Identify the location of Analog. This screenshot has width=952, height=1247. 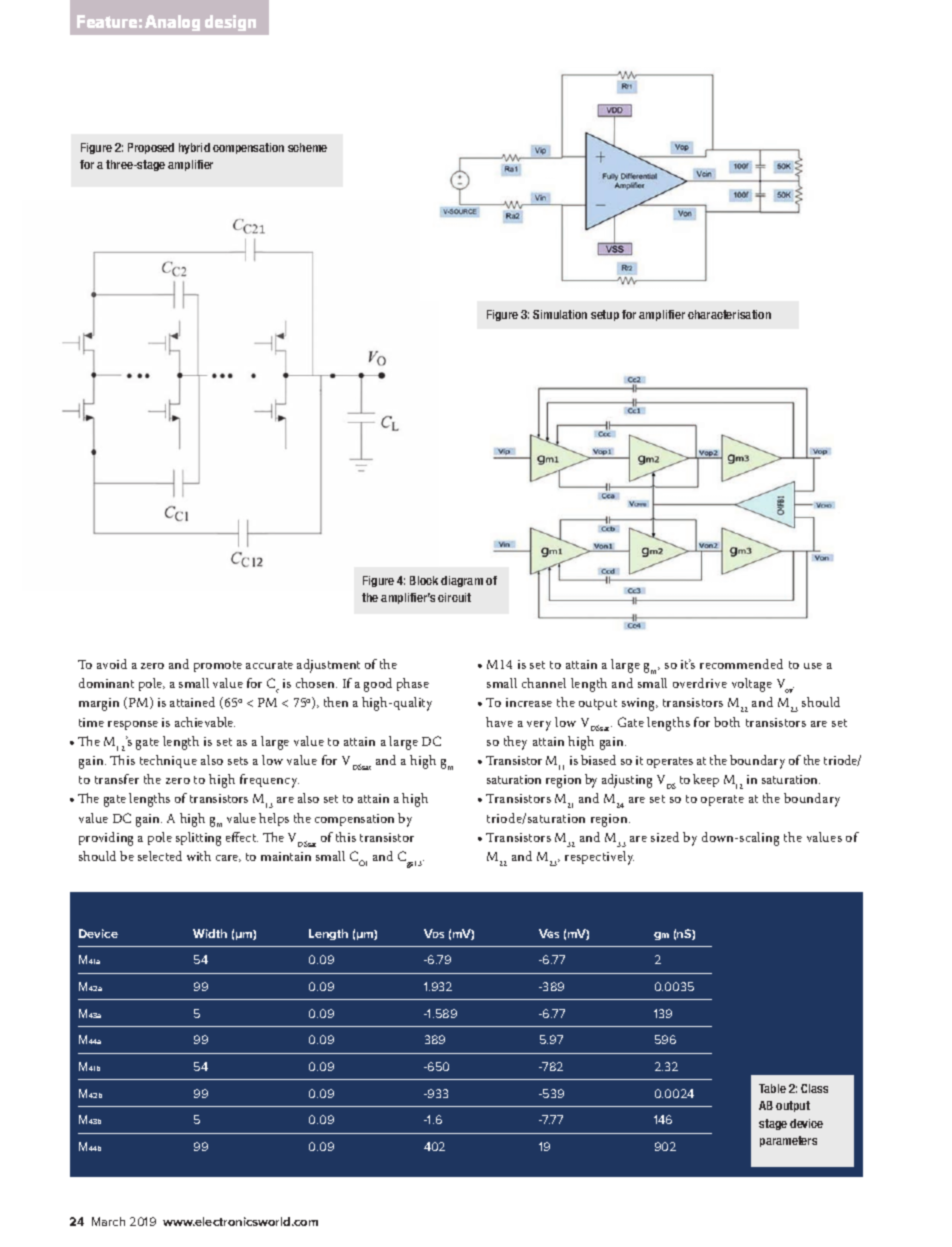
(172, 23).
